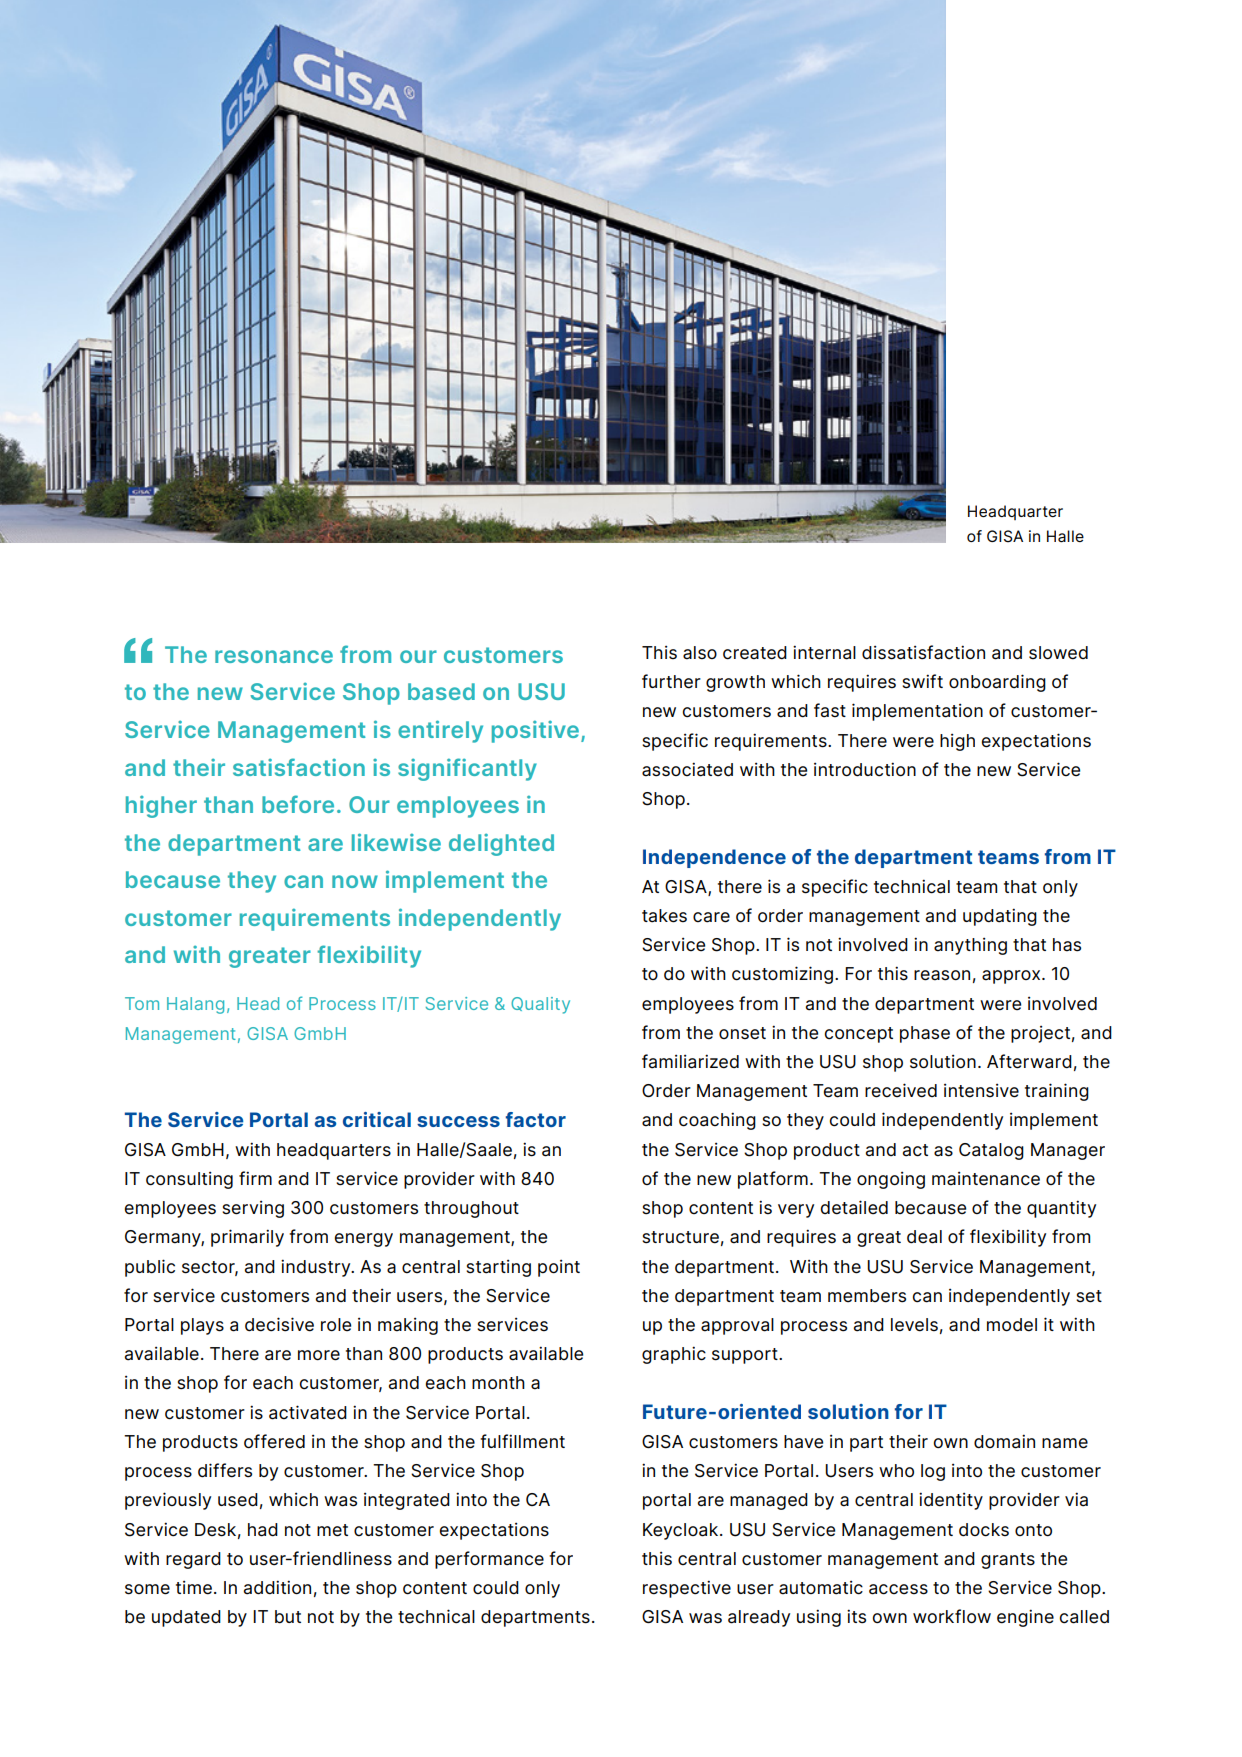  Describe the element at coordinates (1012, 1325) in the page. I see `model` at that location.
